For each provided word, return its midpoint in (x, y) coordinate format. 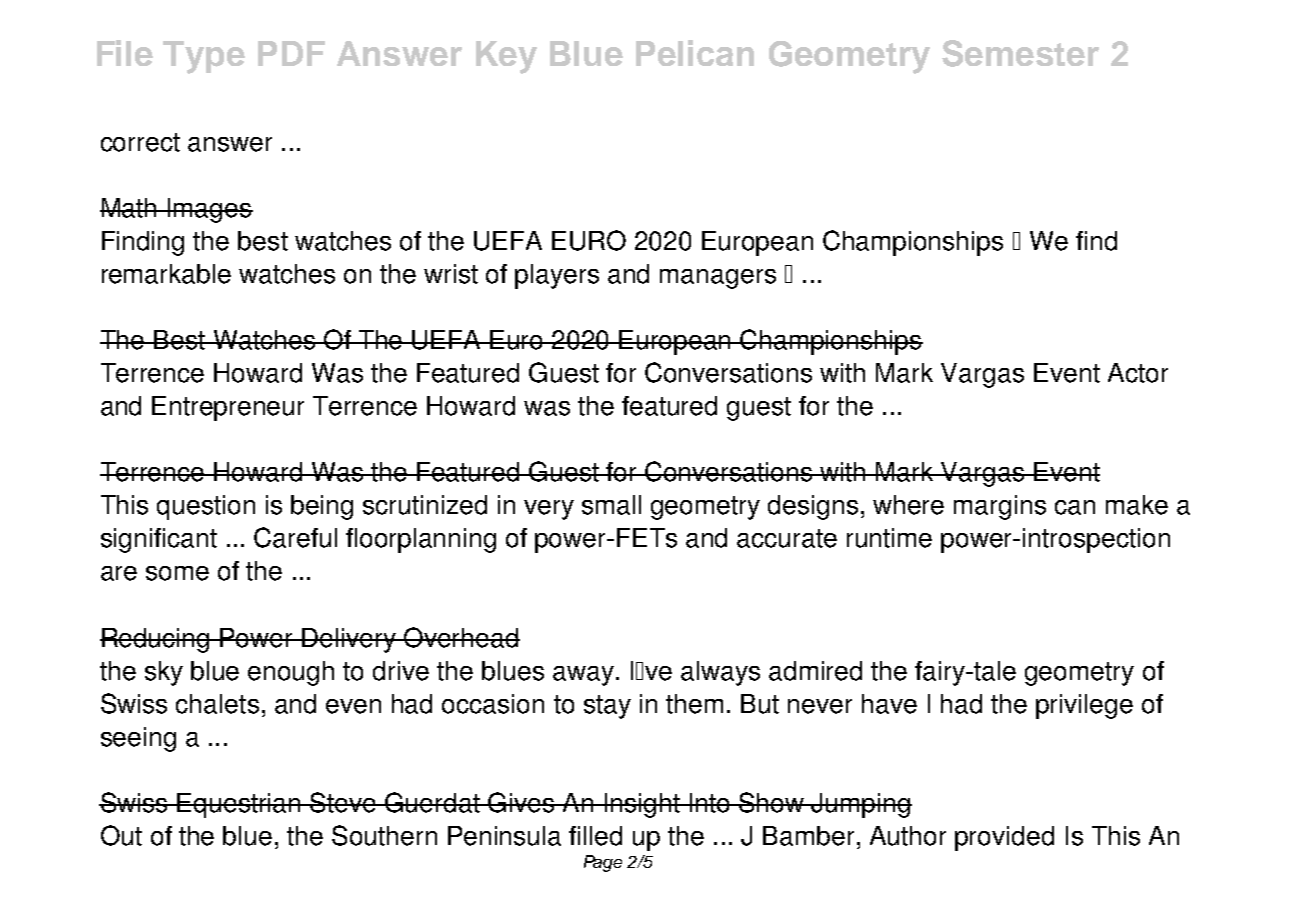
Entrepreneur (228, 408)
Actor (1138, 373)
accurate (787, 538)
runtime (889, 538)
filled (595, 836)
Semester (1020, 53)
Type (204, 57)
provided (1004, 838)
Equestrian (239, 805)
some (177, 573)
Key (506, 57)
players (557, 276)
